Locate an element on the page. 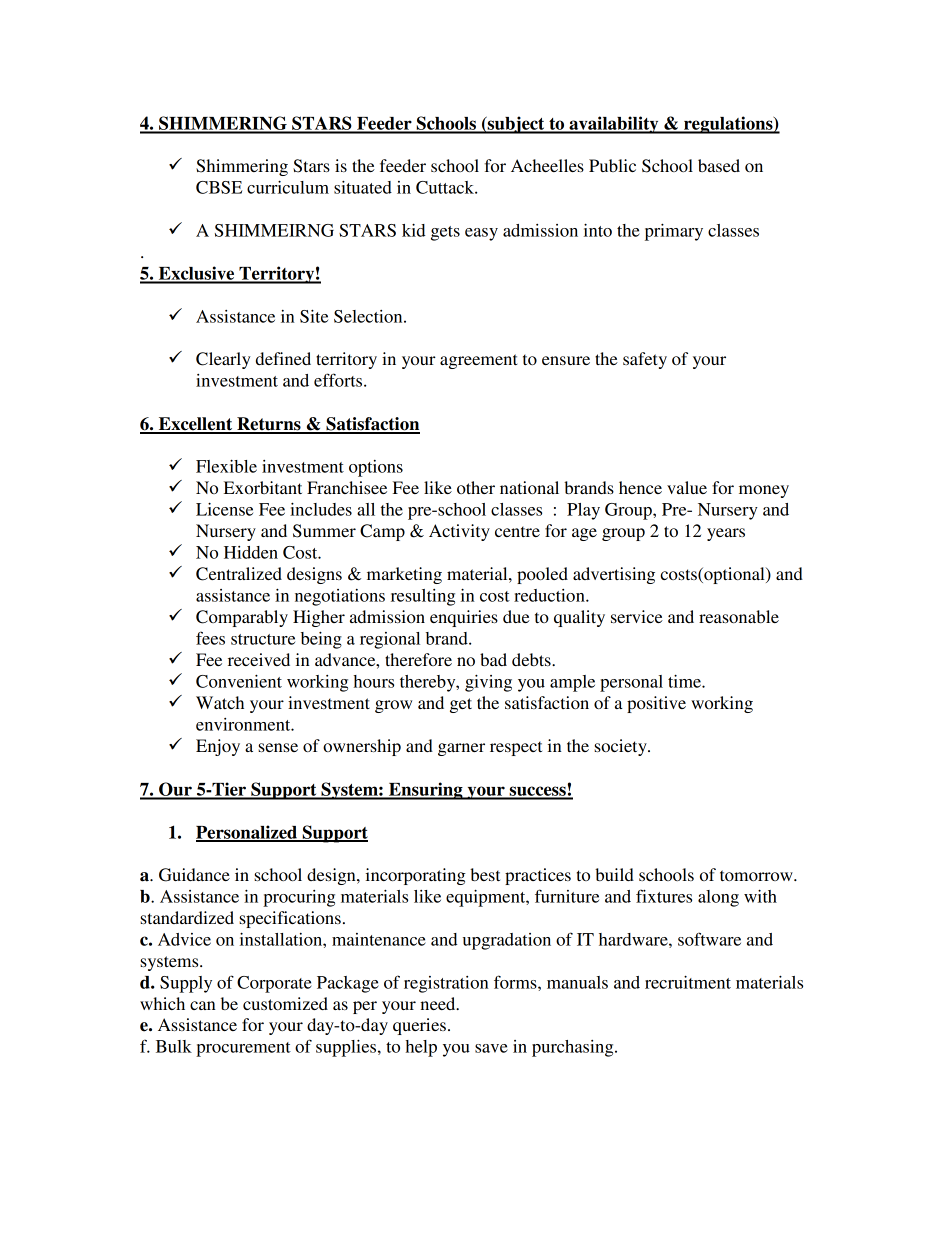  other is located at coordinates (476, 487).
